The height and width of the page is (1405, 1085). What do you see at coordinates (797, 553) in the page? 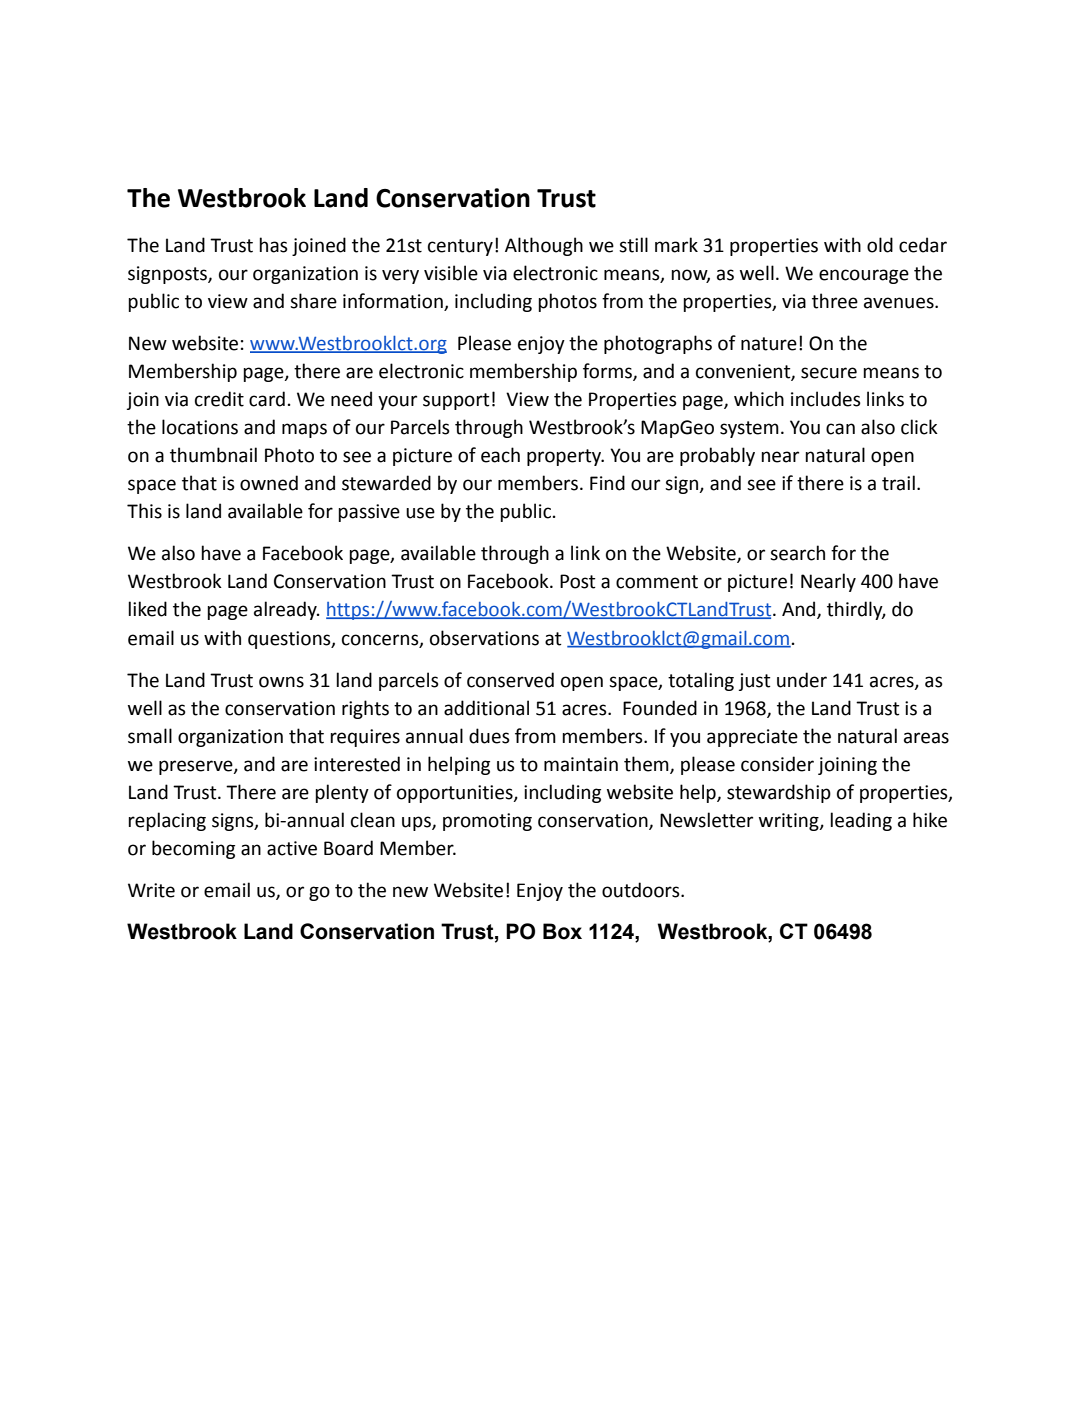
I see `search` at bounding box center [797, 553].
